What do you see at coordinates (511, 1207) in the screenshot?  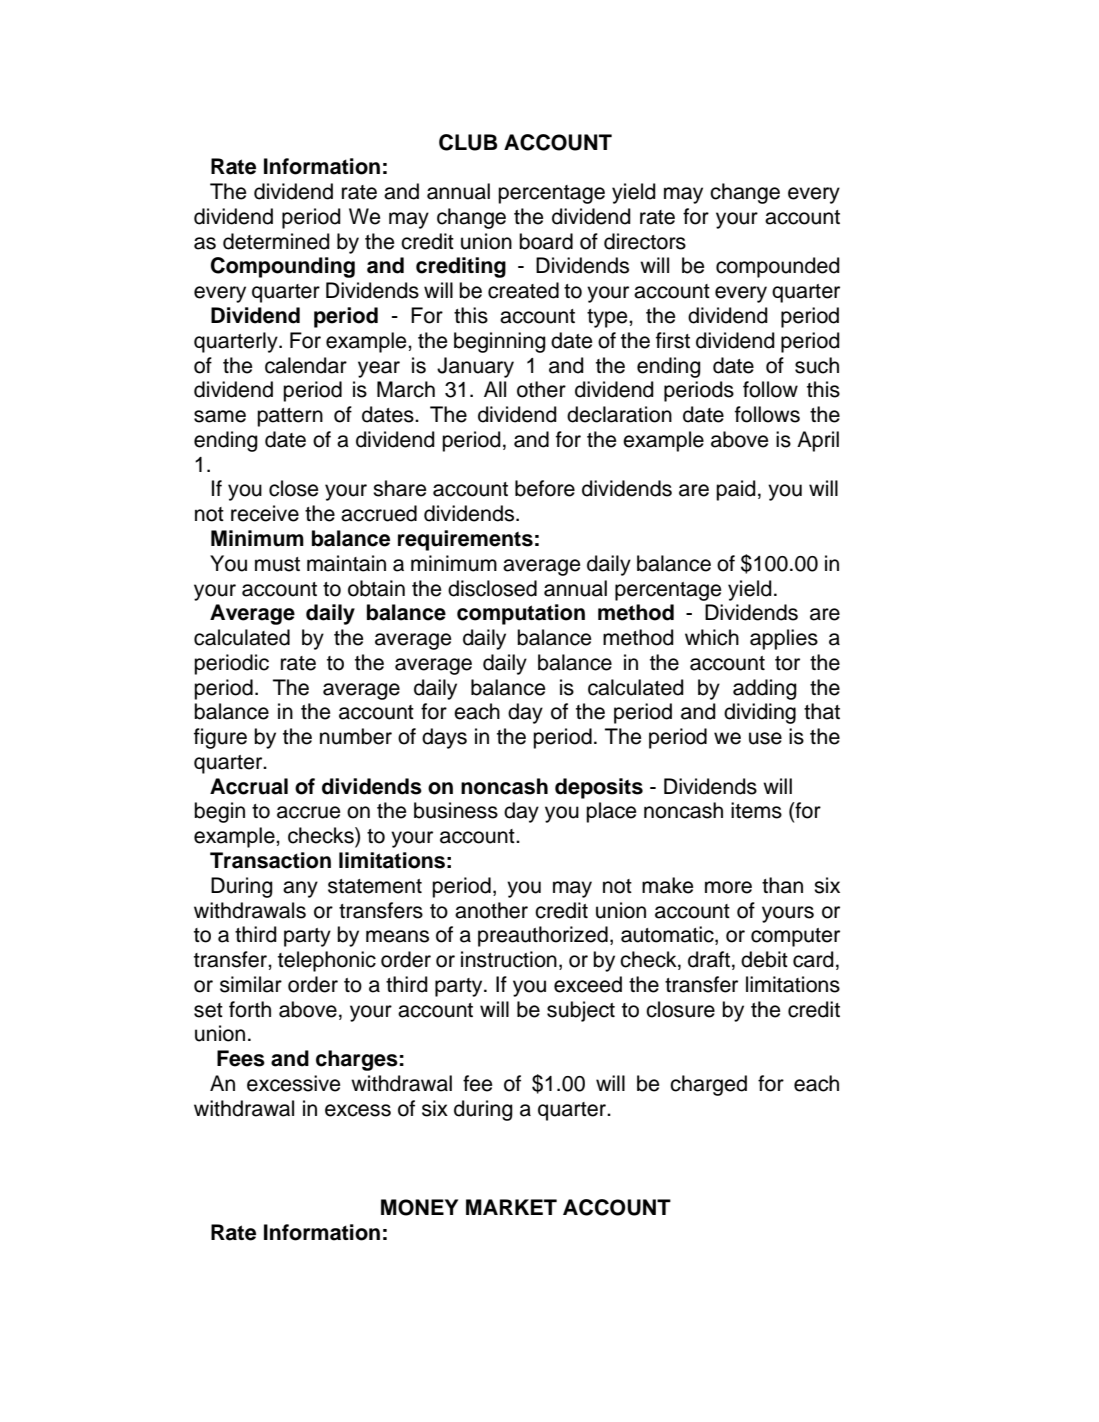 I see `MARKET` at bounding box center [511, 1207].
